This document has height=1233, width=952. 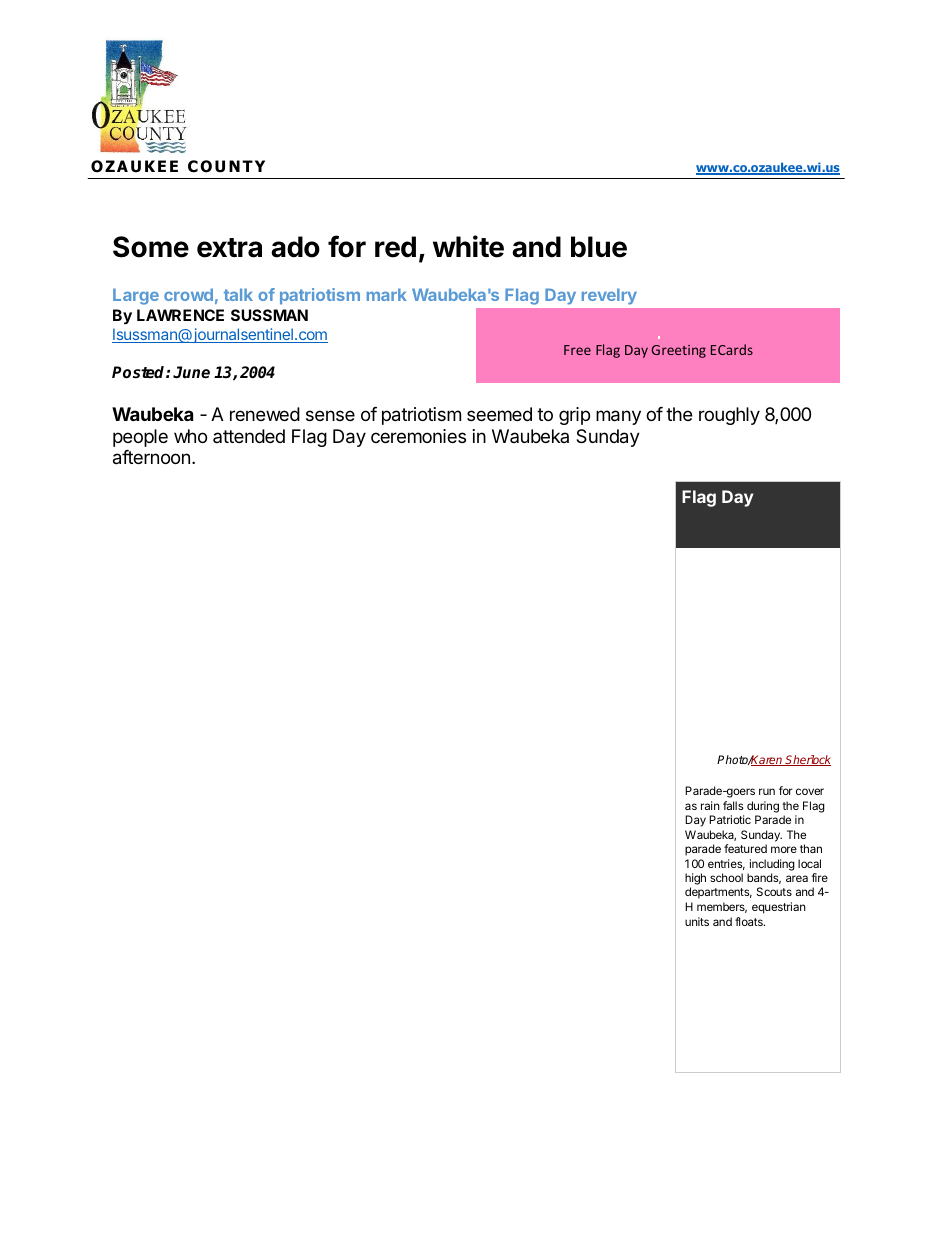 I want to click on who, so click(x=190, y=436).
